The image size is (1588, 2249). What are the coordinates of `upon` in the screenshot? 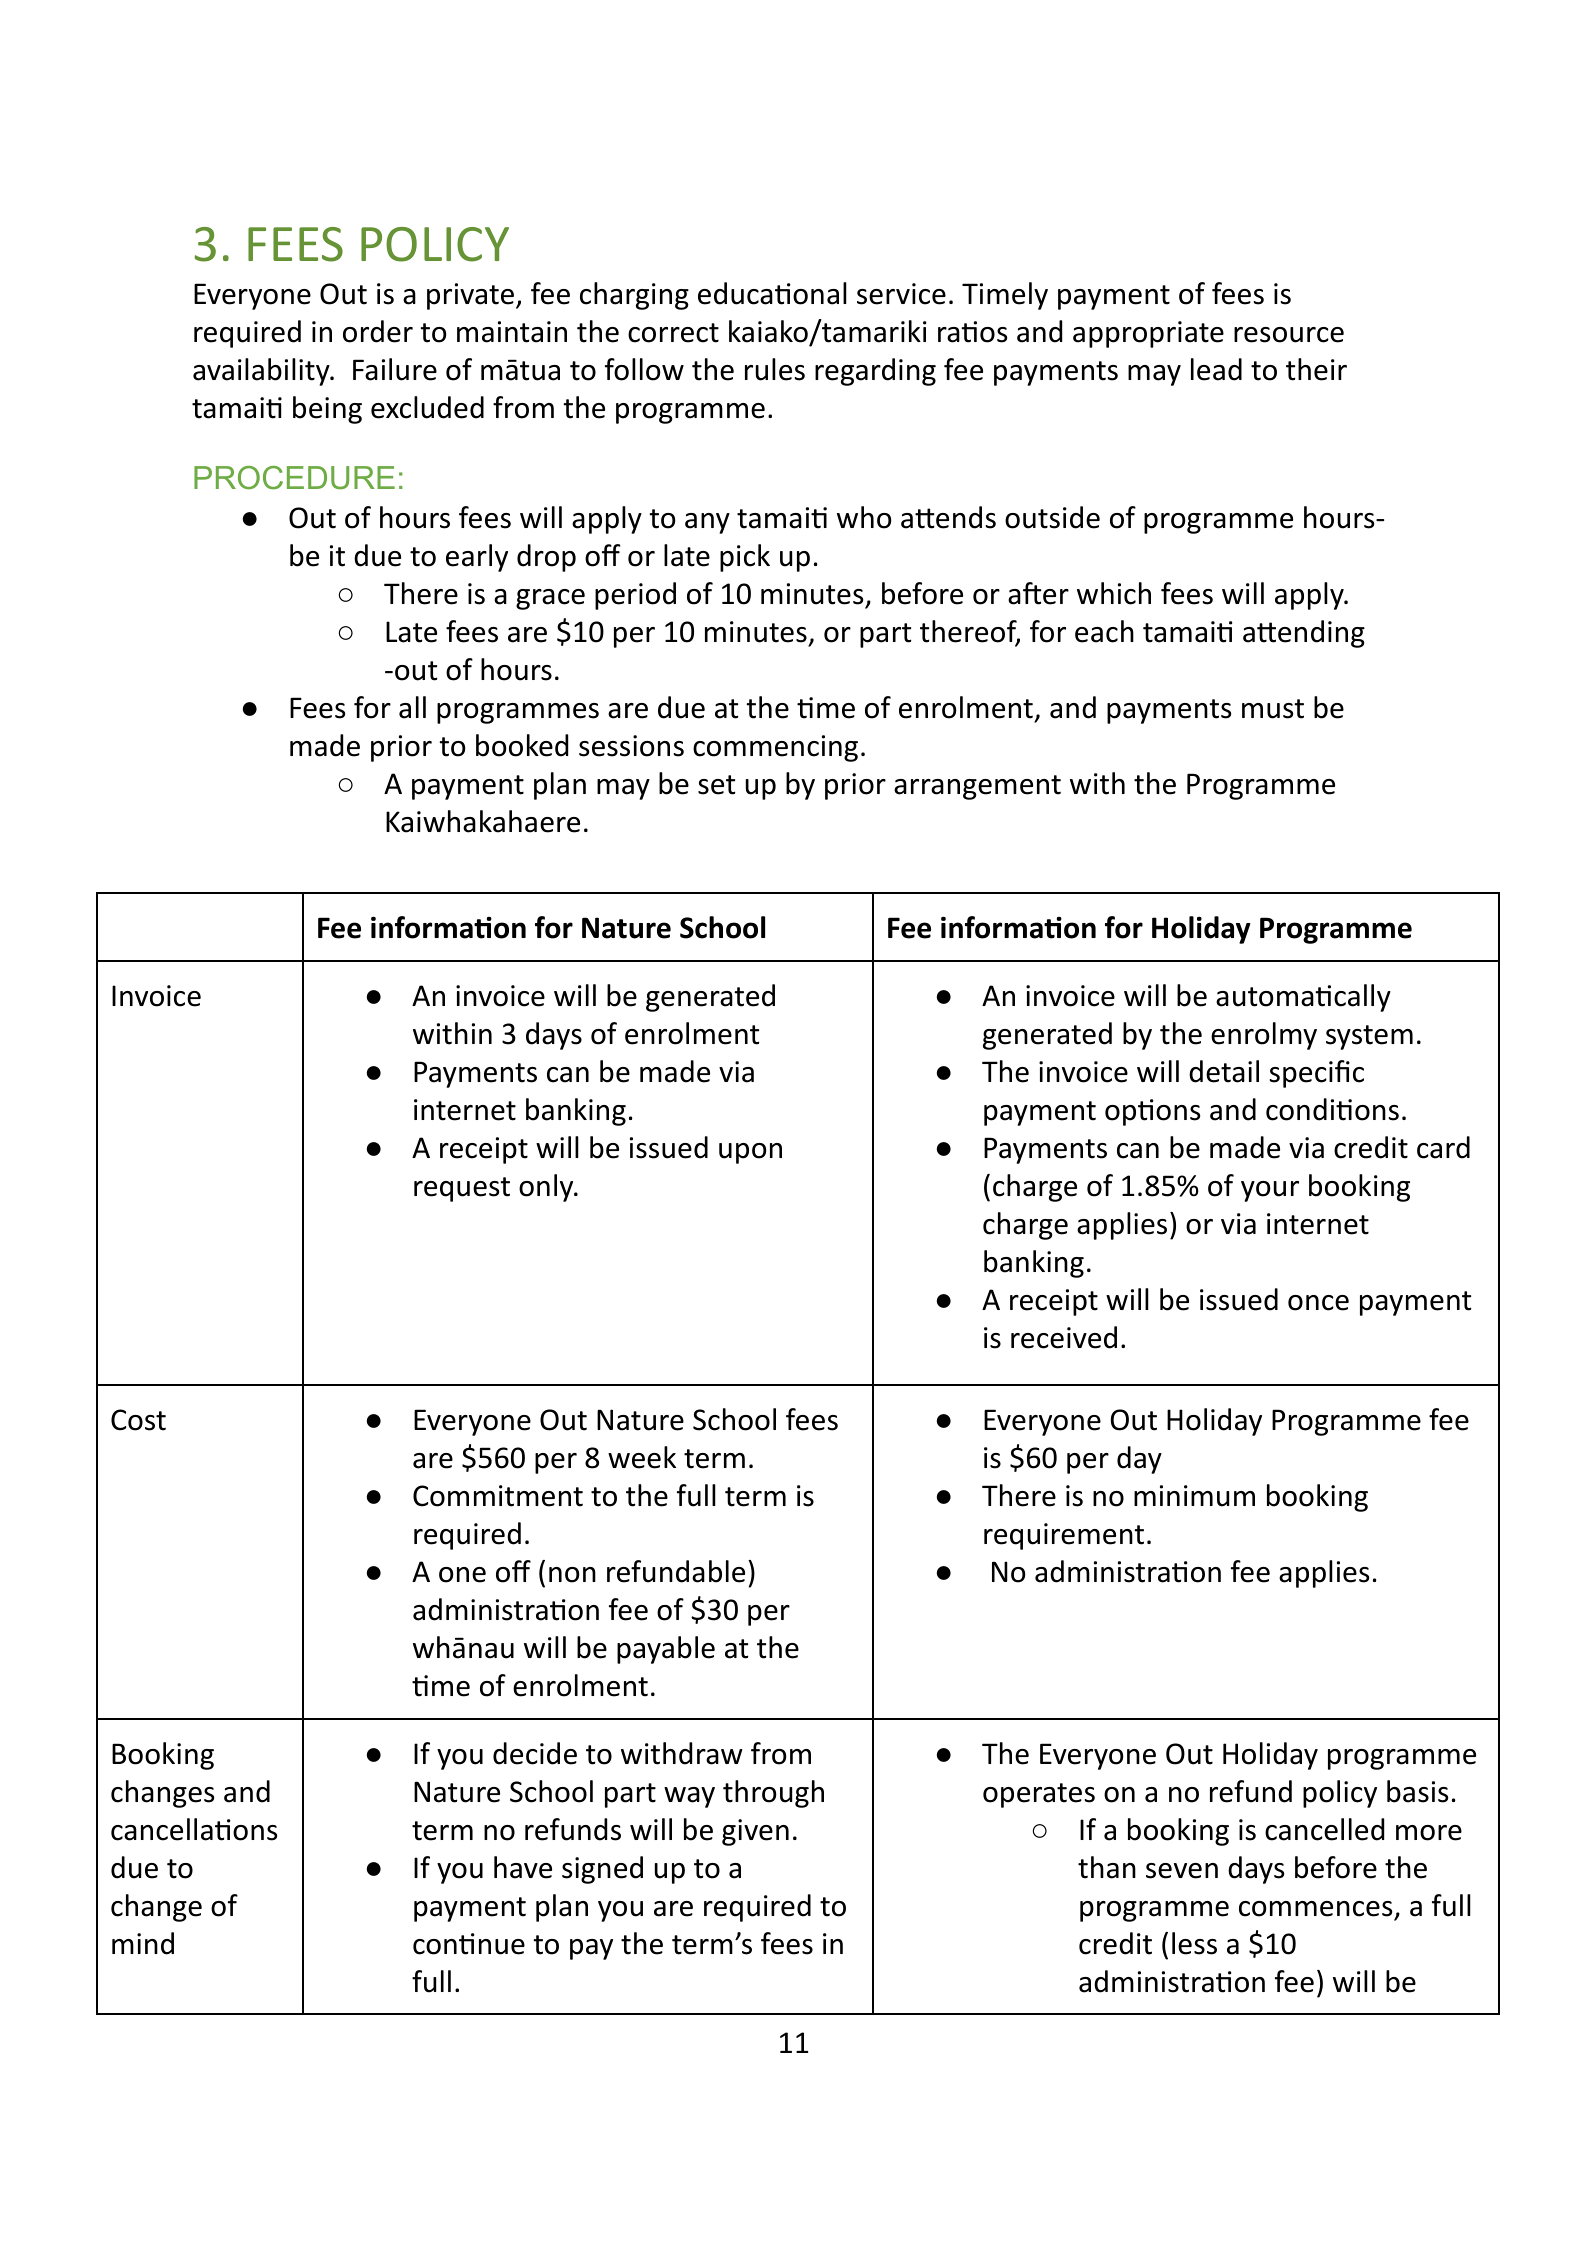 It's located at (750, 1153).
